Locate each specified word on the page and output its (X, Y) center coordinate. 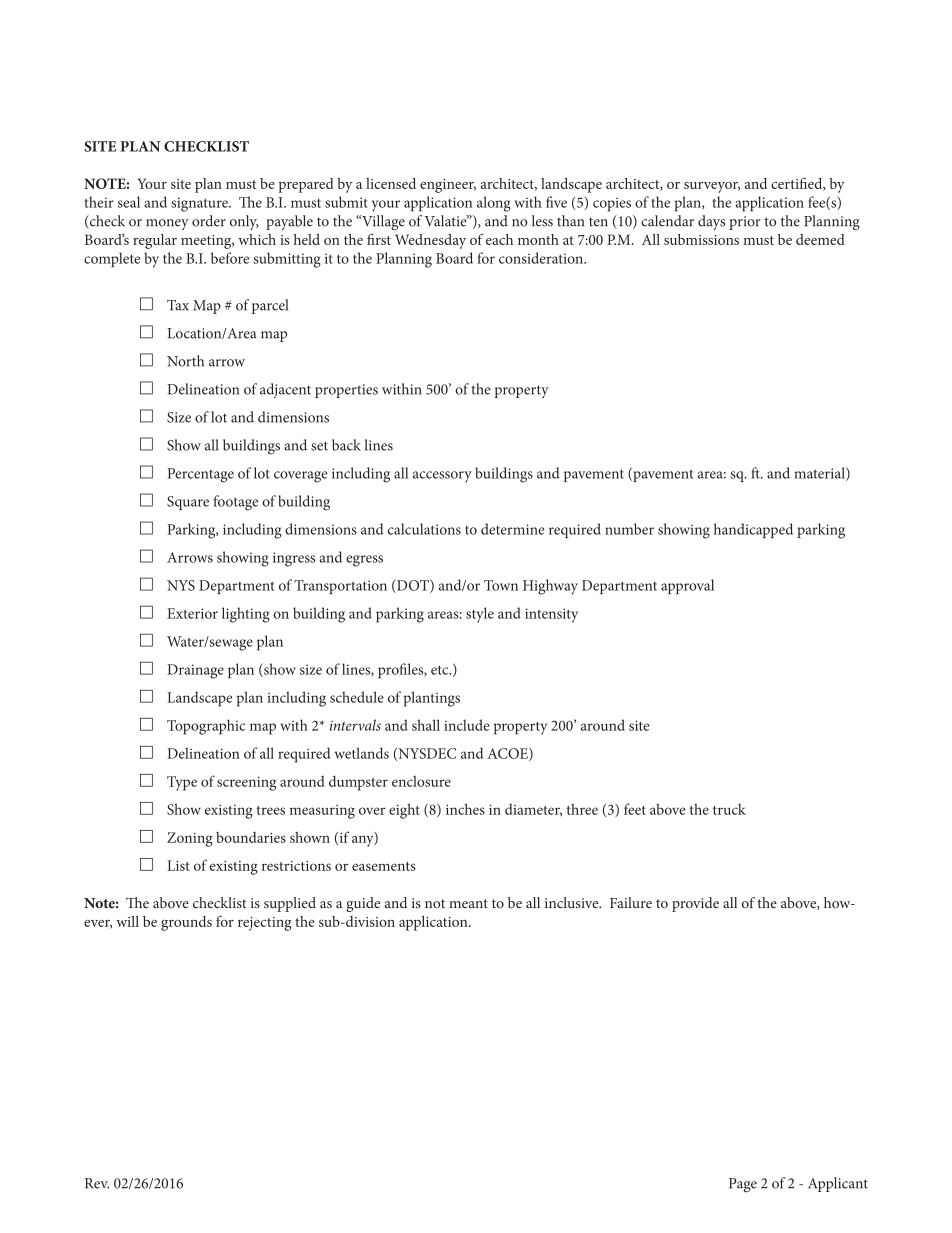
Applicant (838, 1184)
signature (200, 204)
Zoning (190, 839)
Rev (97, 1183)
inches (465, 809)
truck (729, 809)
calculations (424, 529)
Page (743, 1185)
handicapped (753, 530)
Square (188, 503)
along (494, 204)
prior (744, 223)
